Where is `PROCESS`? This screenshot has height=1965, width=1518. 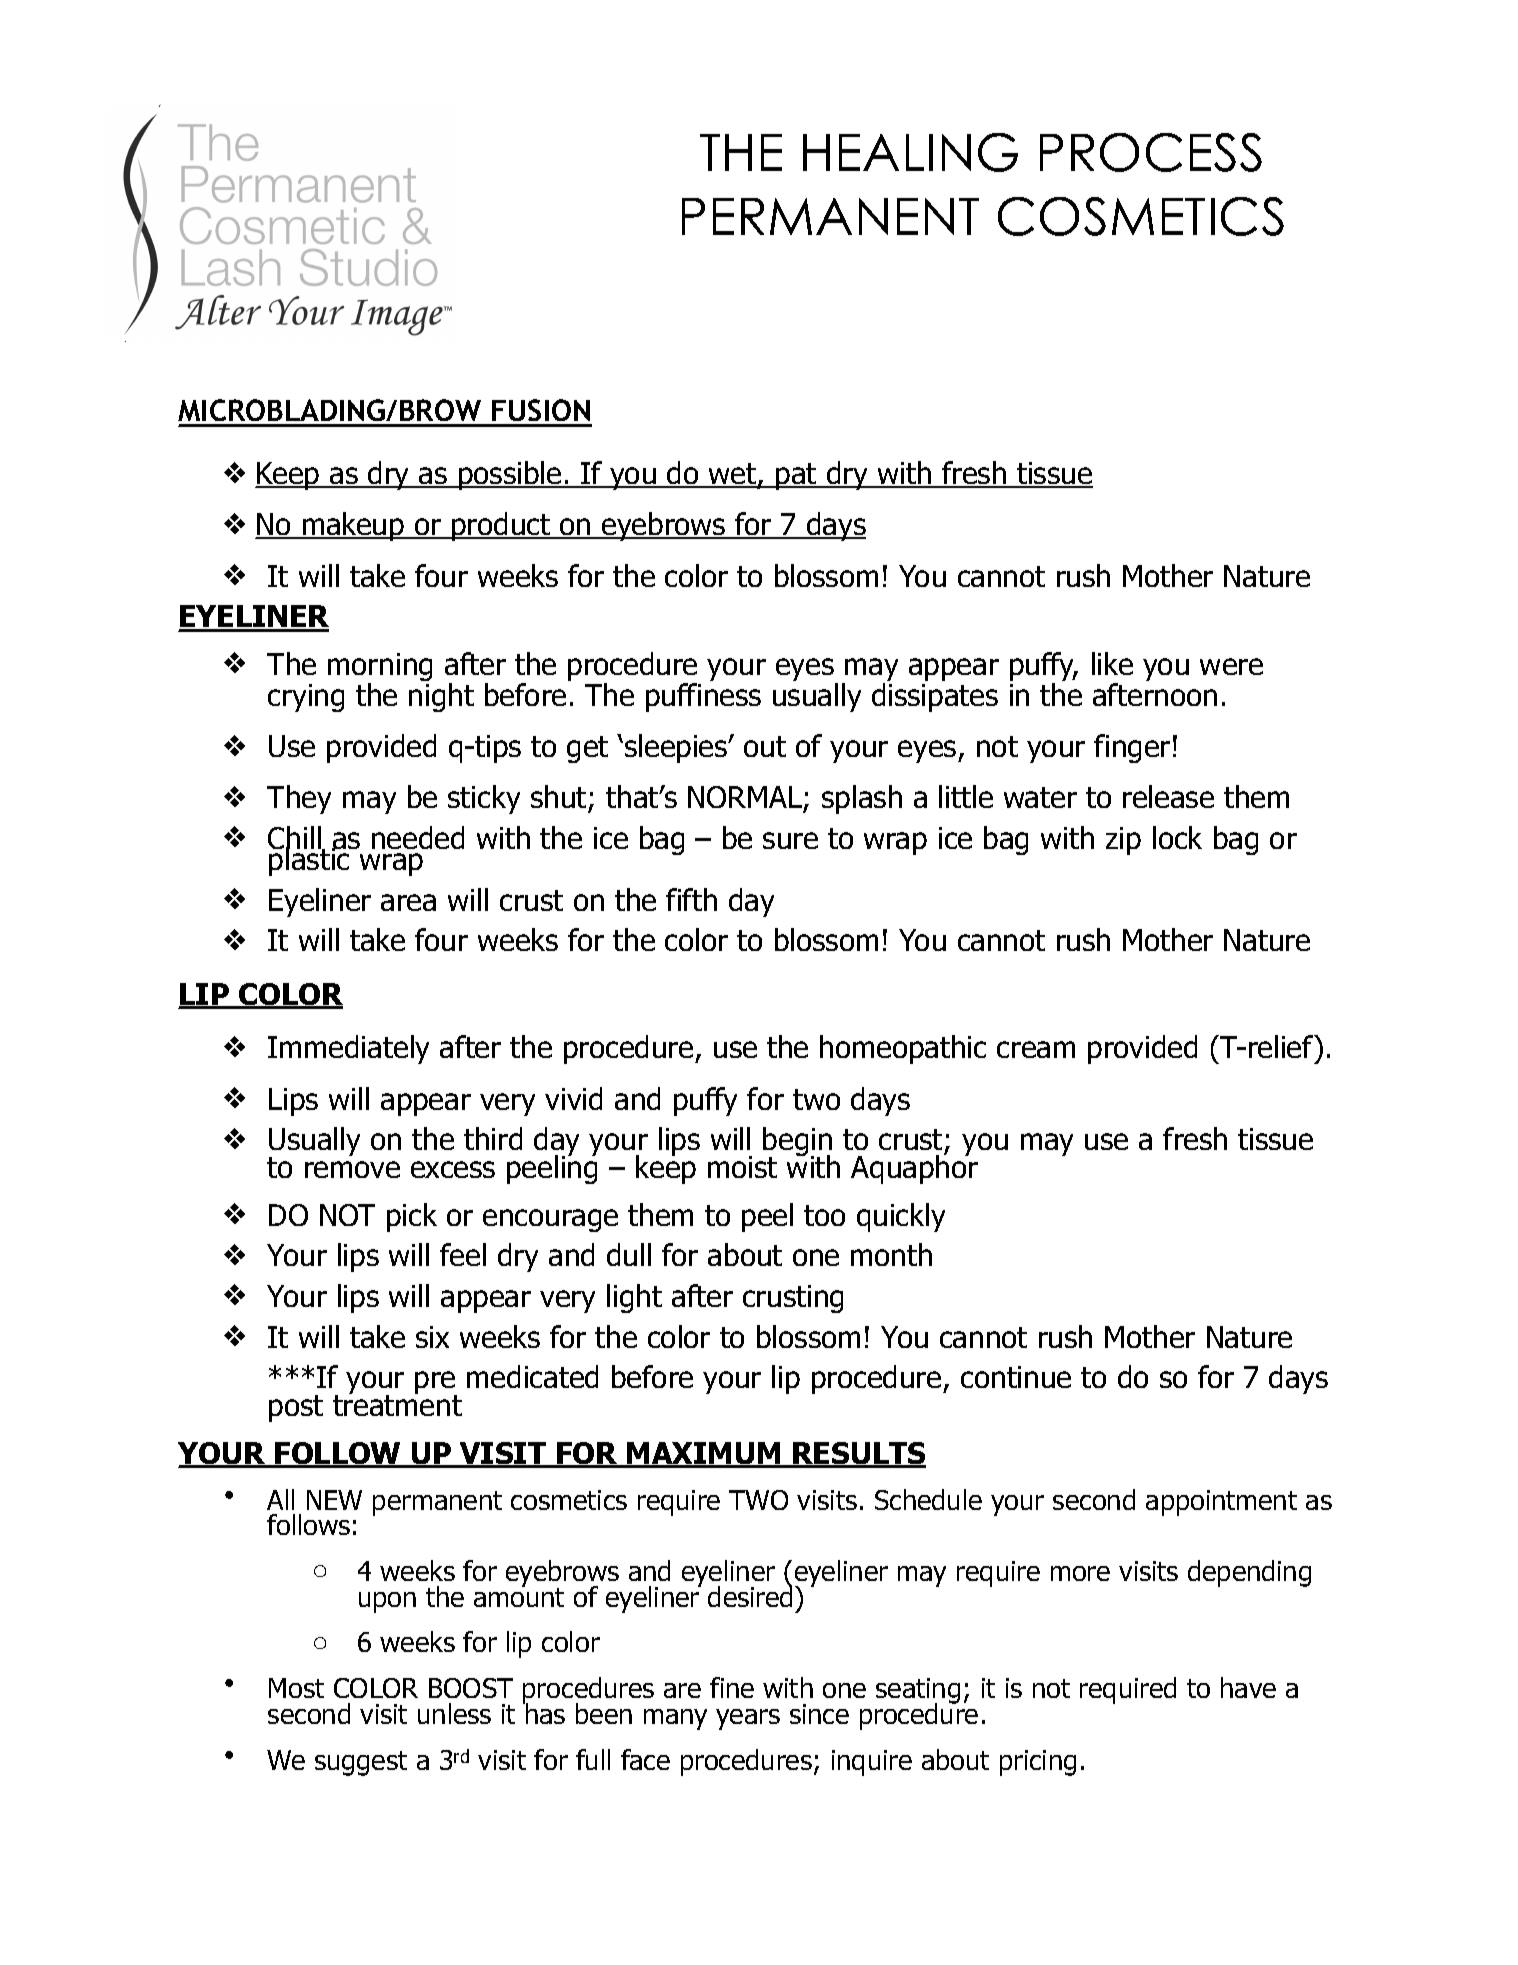
PROCESS is located at coordinates (1151, 152).
